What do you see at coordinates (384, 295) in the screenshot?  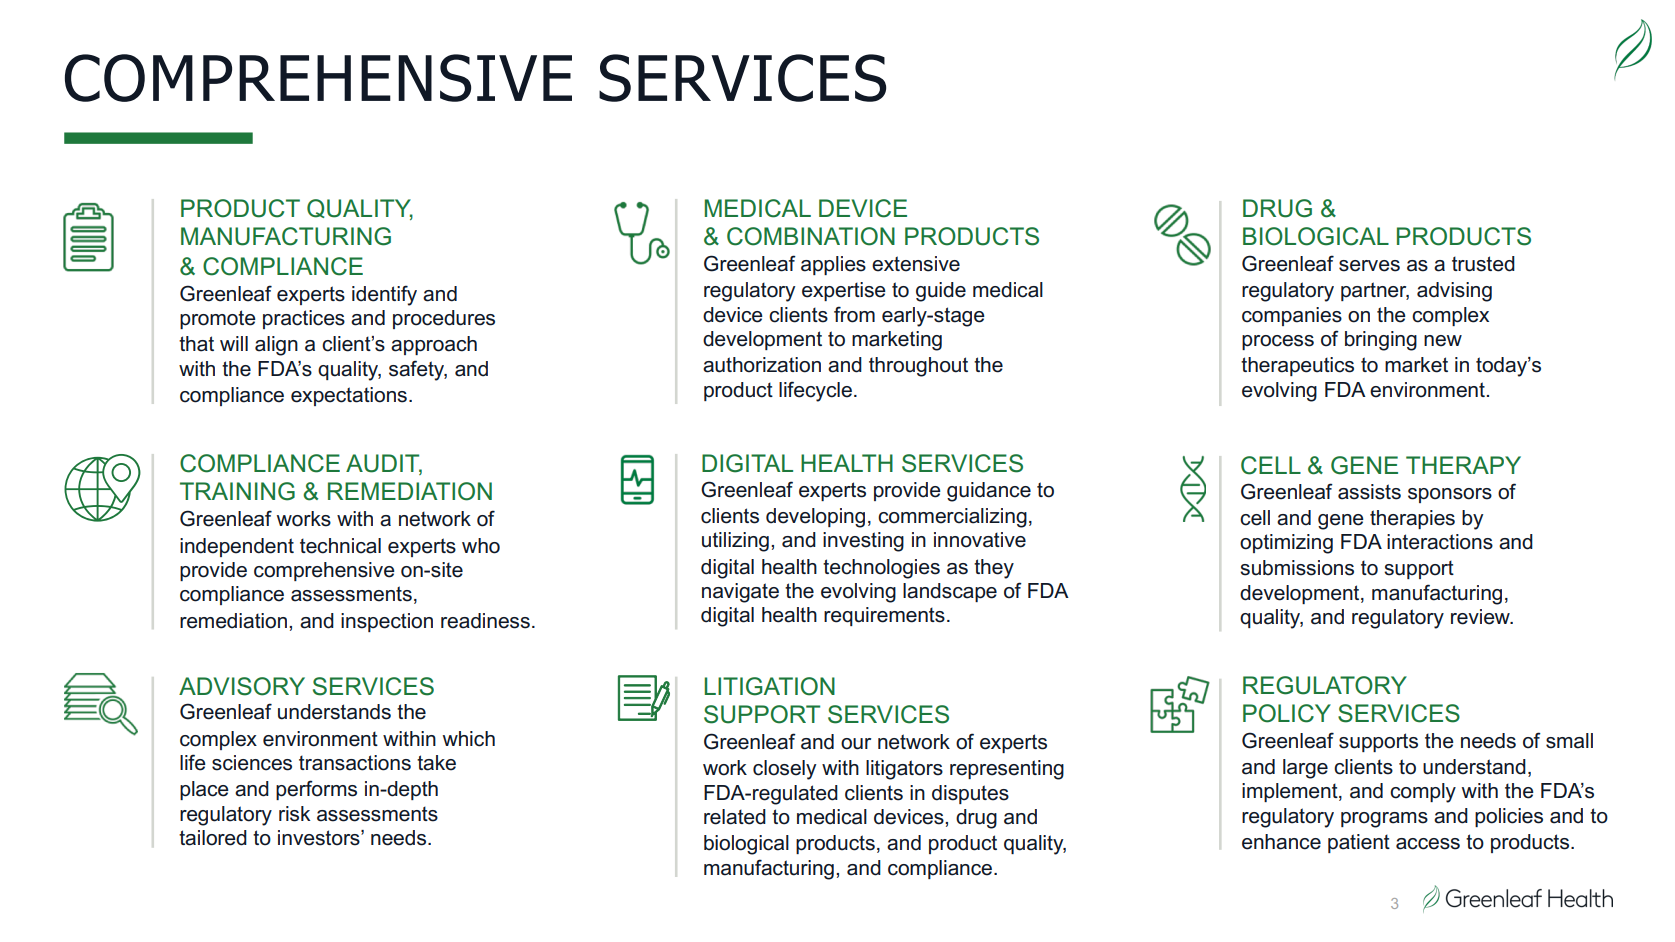 I see `identify` at bounding box center [384, 295].
